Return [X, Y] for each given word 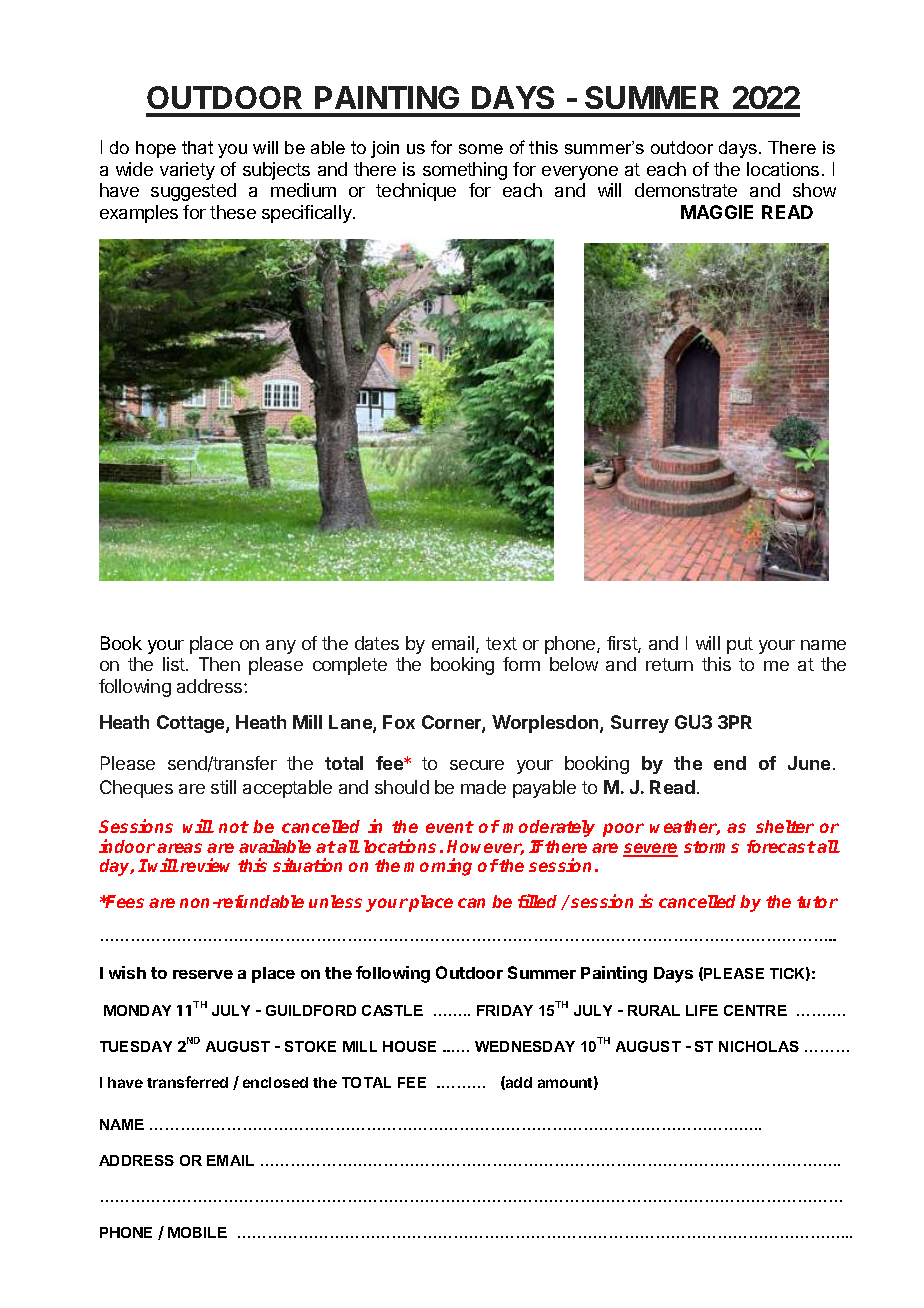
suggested [193, 192]
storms [711, 847]
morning [438, 867]
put [740, 645]
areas [179, 848]
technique [416, 192]
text [501, 643]
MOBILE [197, 1232]
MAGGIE [717, 212]
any [281, 647]
